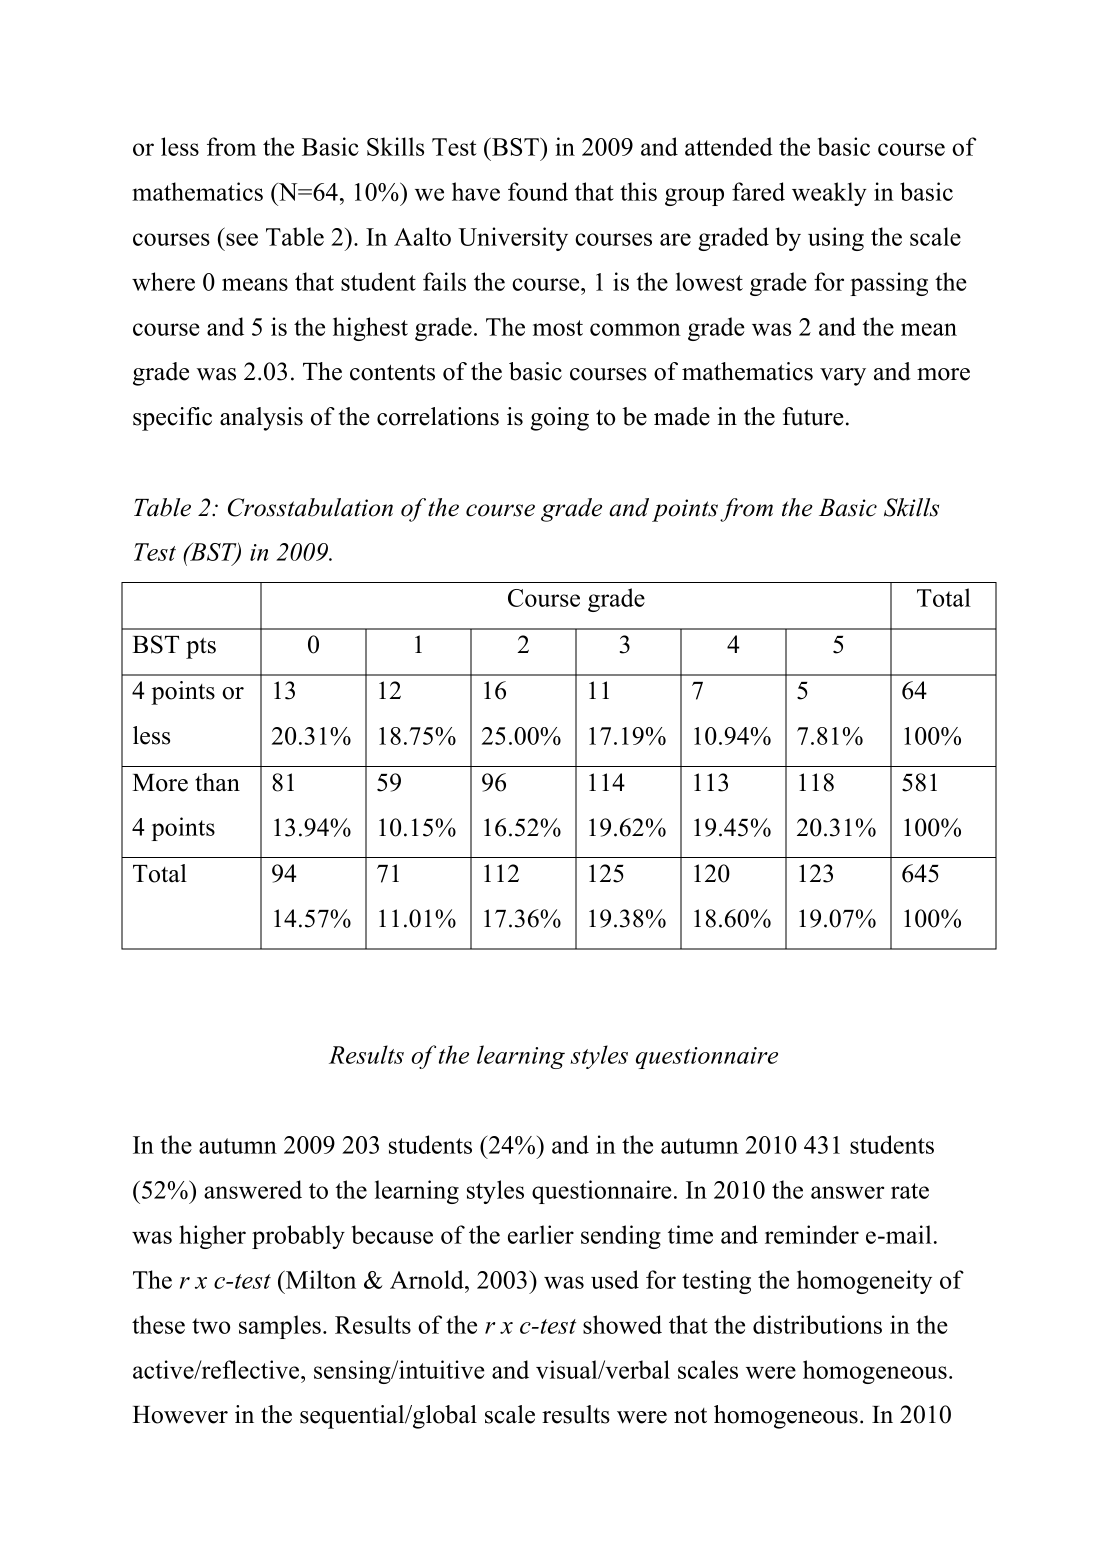 The image size is (1108, 1568). What do you see at coordinates (813, 416) in the image?
I see `future` at bounding box center [813, 416].
